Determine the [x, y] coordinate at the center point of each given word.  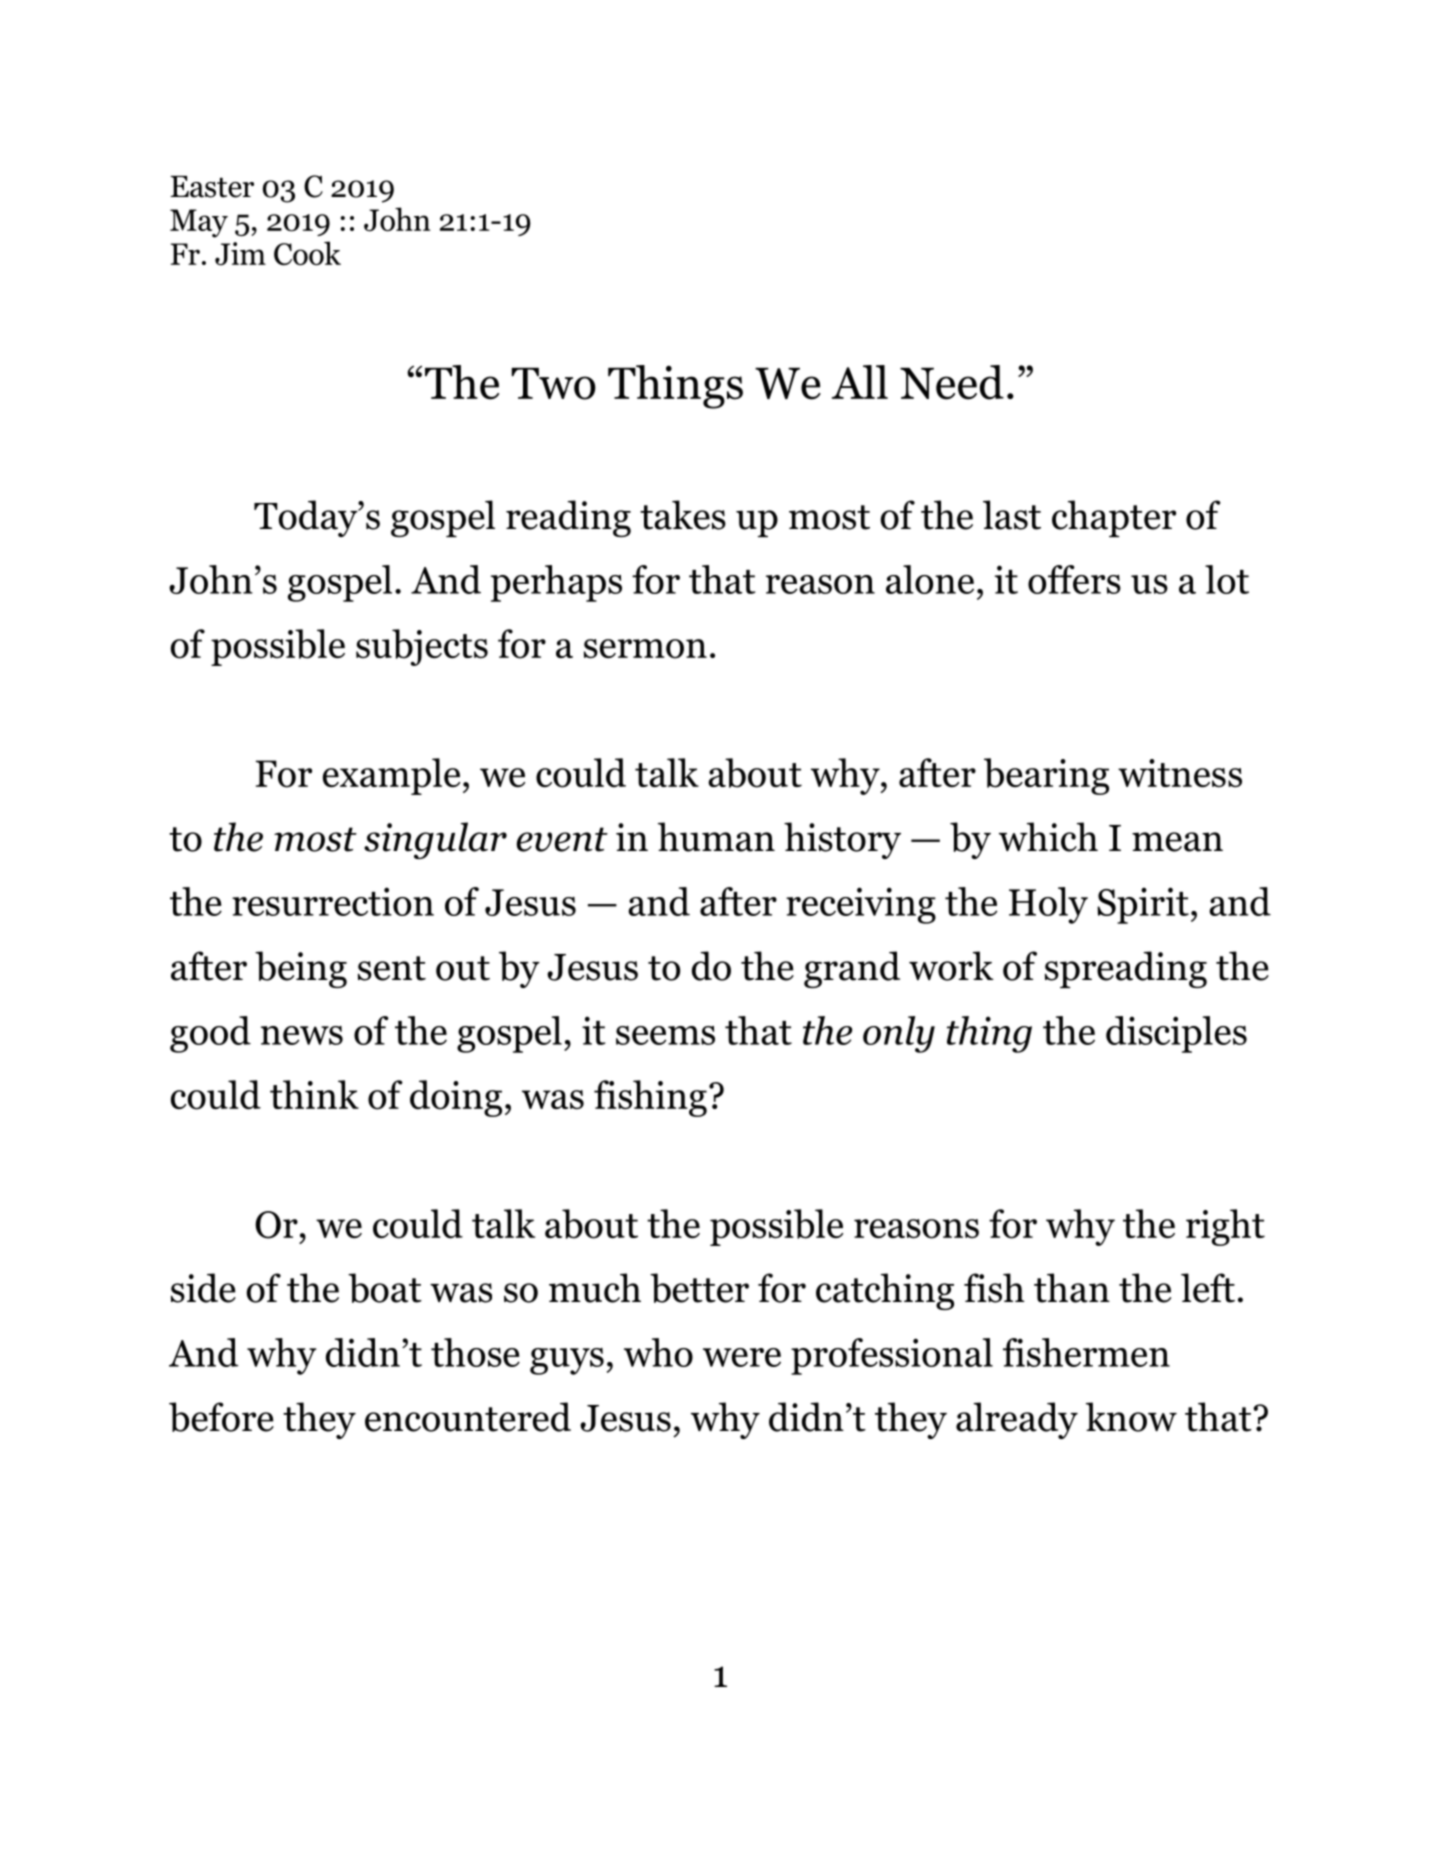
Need [952, 382]
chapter [1114, 518]
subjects [422, 647]
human [716, 837]
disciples [1176, 1034]
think [314, 1094]
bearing [1046, 776]
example [391, 776]
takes [683, 515]
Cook [307, 253]
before [221, 1417]
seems [665, 1035]
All [860, 382]
